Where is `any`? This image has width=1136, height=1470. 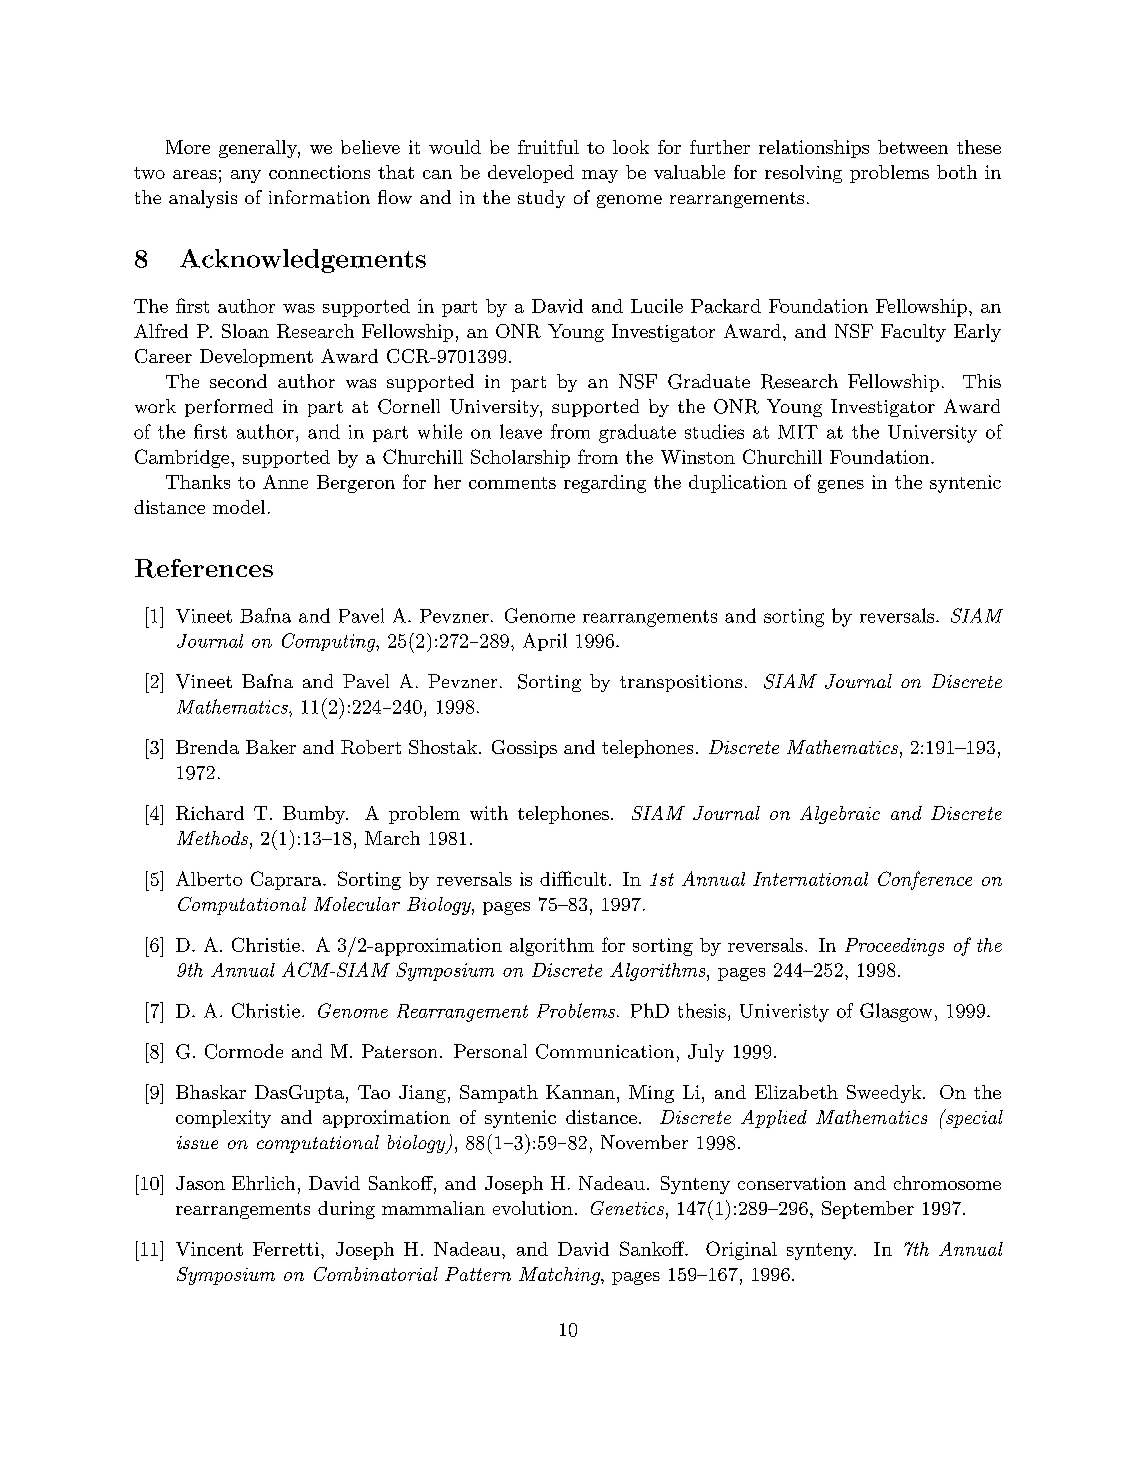 any is located at coordinates (246, 176).
